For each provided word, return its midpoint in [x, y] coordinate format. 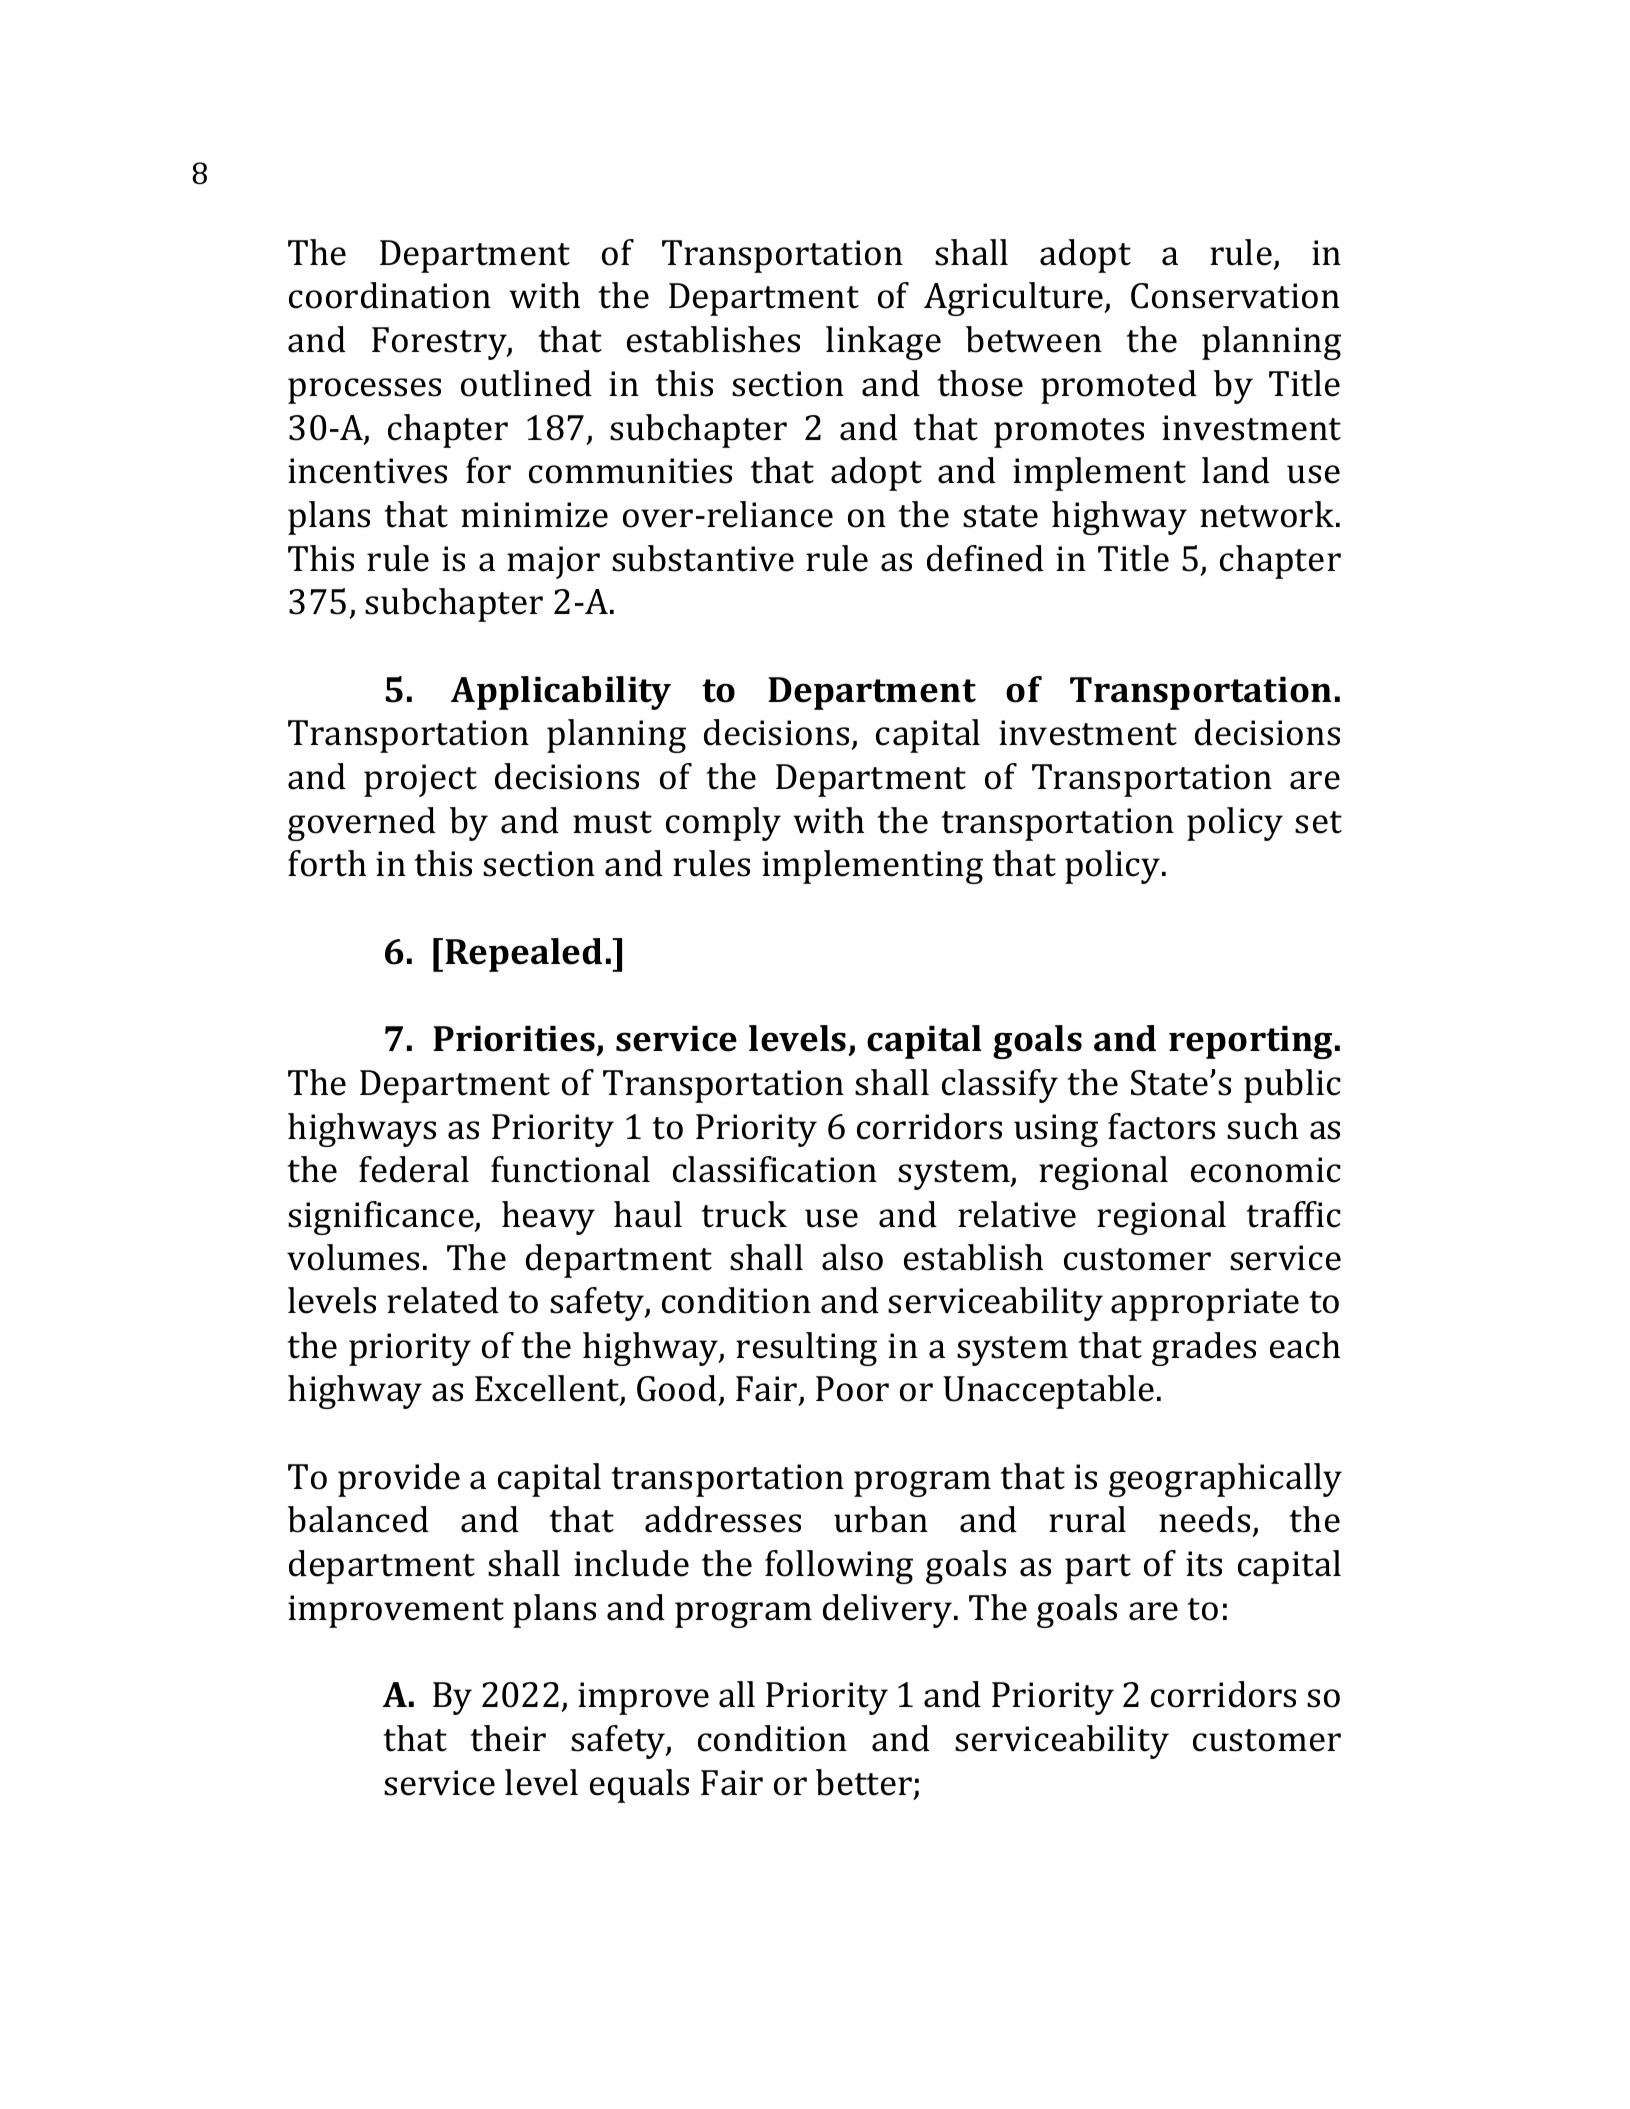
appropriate [1205, 1304]
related [443, 1300]
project [420, 780]
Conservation [1235, 296]
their [508, 1738]
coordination [390, 295]
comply [723, 824]
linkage [883, 343]
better [865, 1783]
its [1204, 1564]
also [852, 1257]
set [1318, 822]
